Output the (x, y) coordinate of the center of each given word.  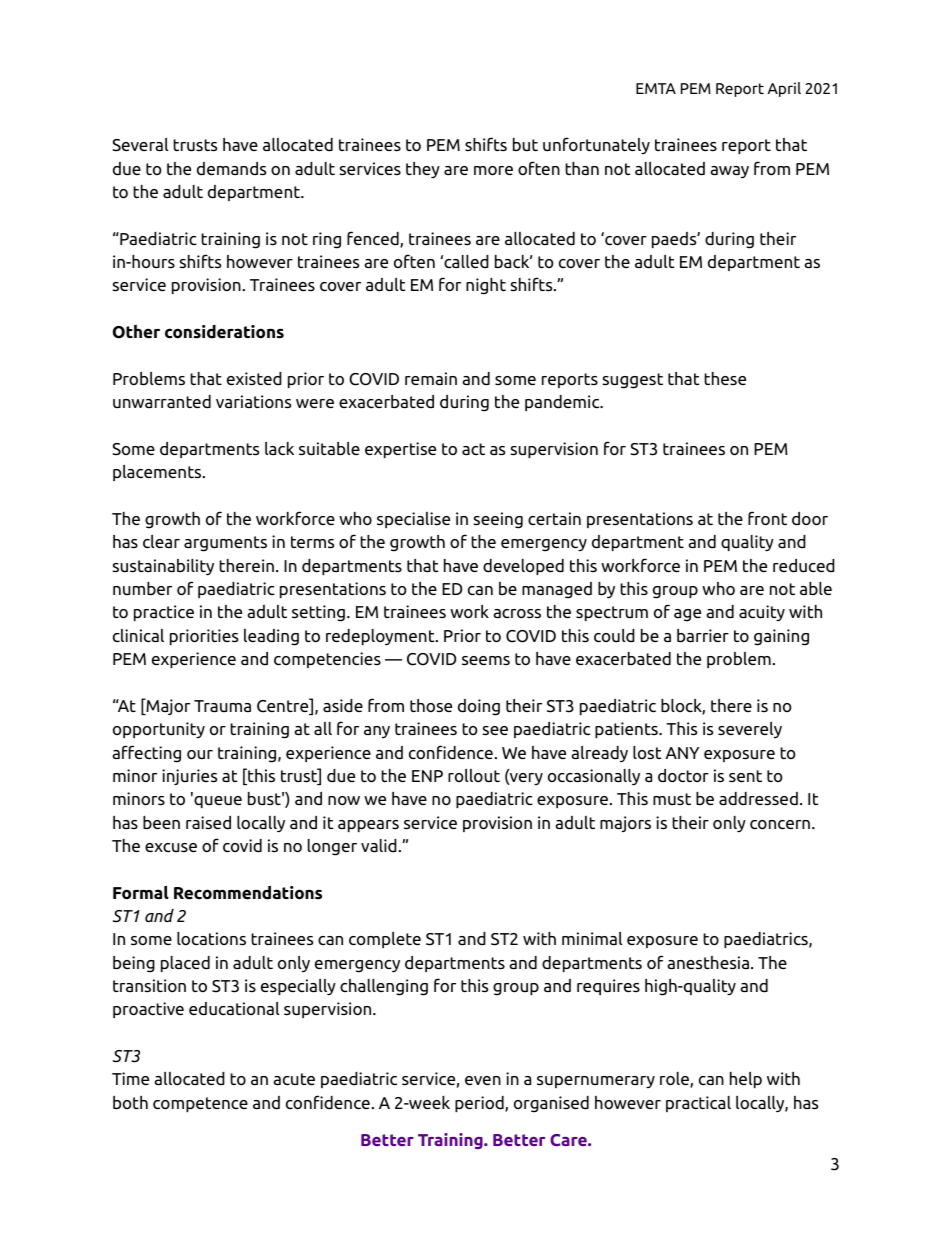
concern (780, 825)
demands (231, 168)
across (517, 614)
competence (200, 1104)
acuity (762, 613)
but (525, 144)
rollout (474, 776)
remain (431, 378)
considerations (224, 332)
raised (208, 822)
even (483, 1080)
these (725, 378)
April (784, 89)
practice (164, 613)
